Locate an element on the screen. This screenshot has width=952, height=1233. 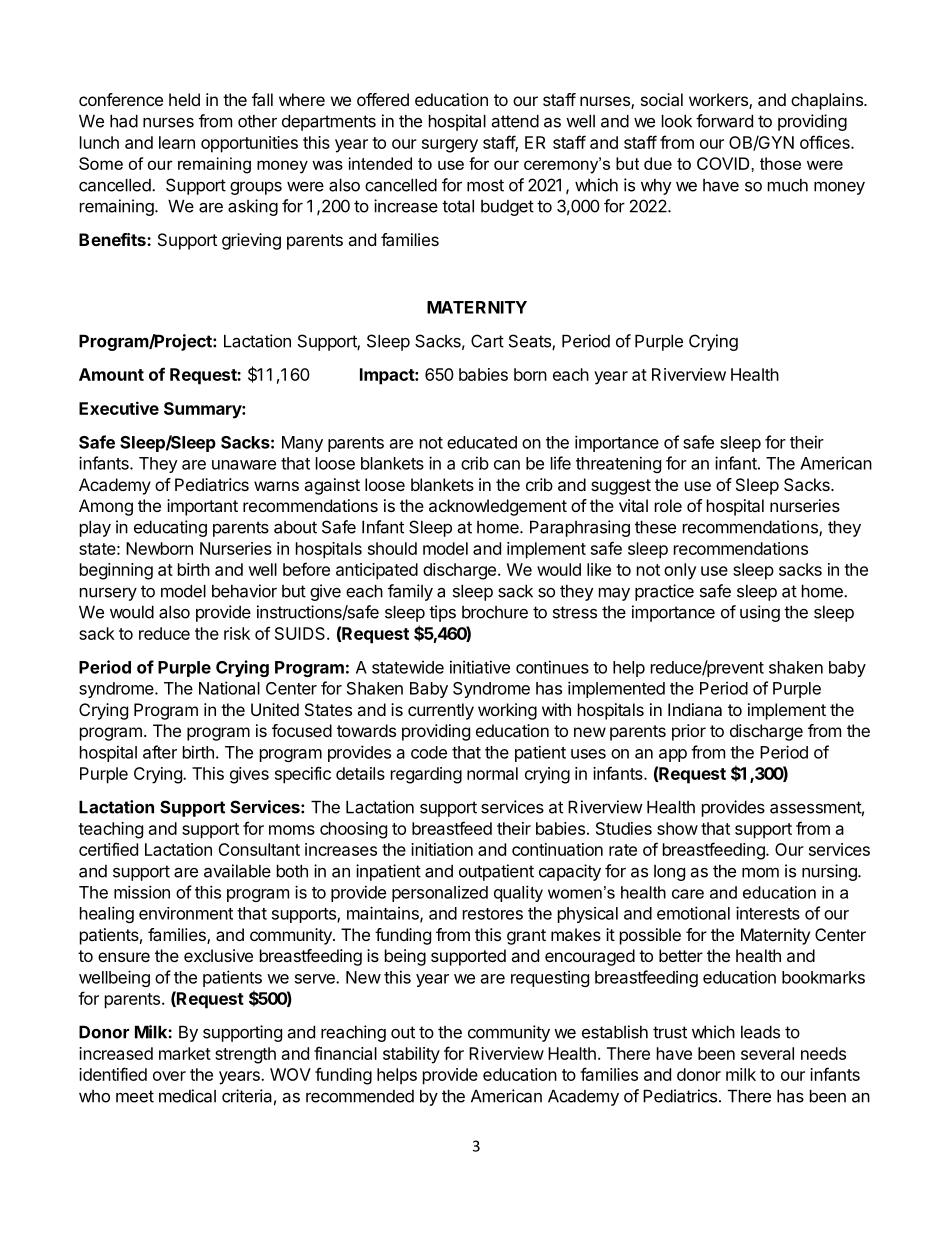
over is located at coordinates (169, 1076).
